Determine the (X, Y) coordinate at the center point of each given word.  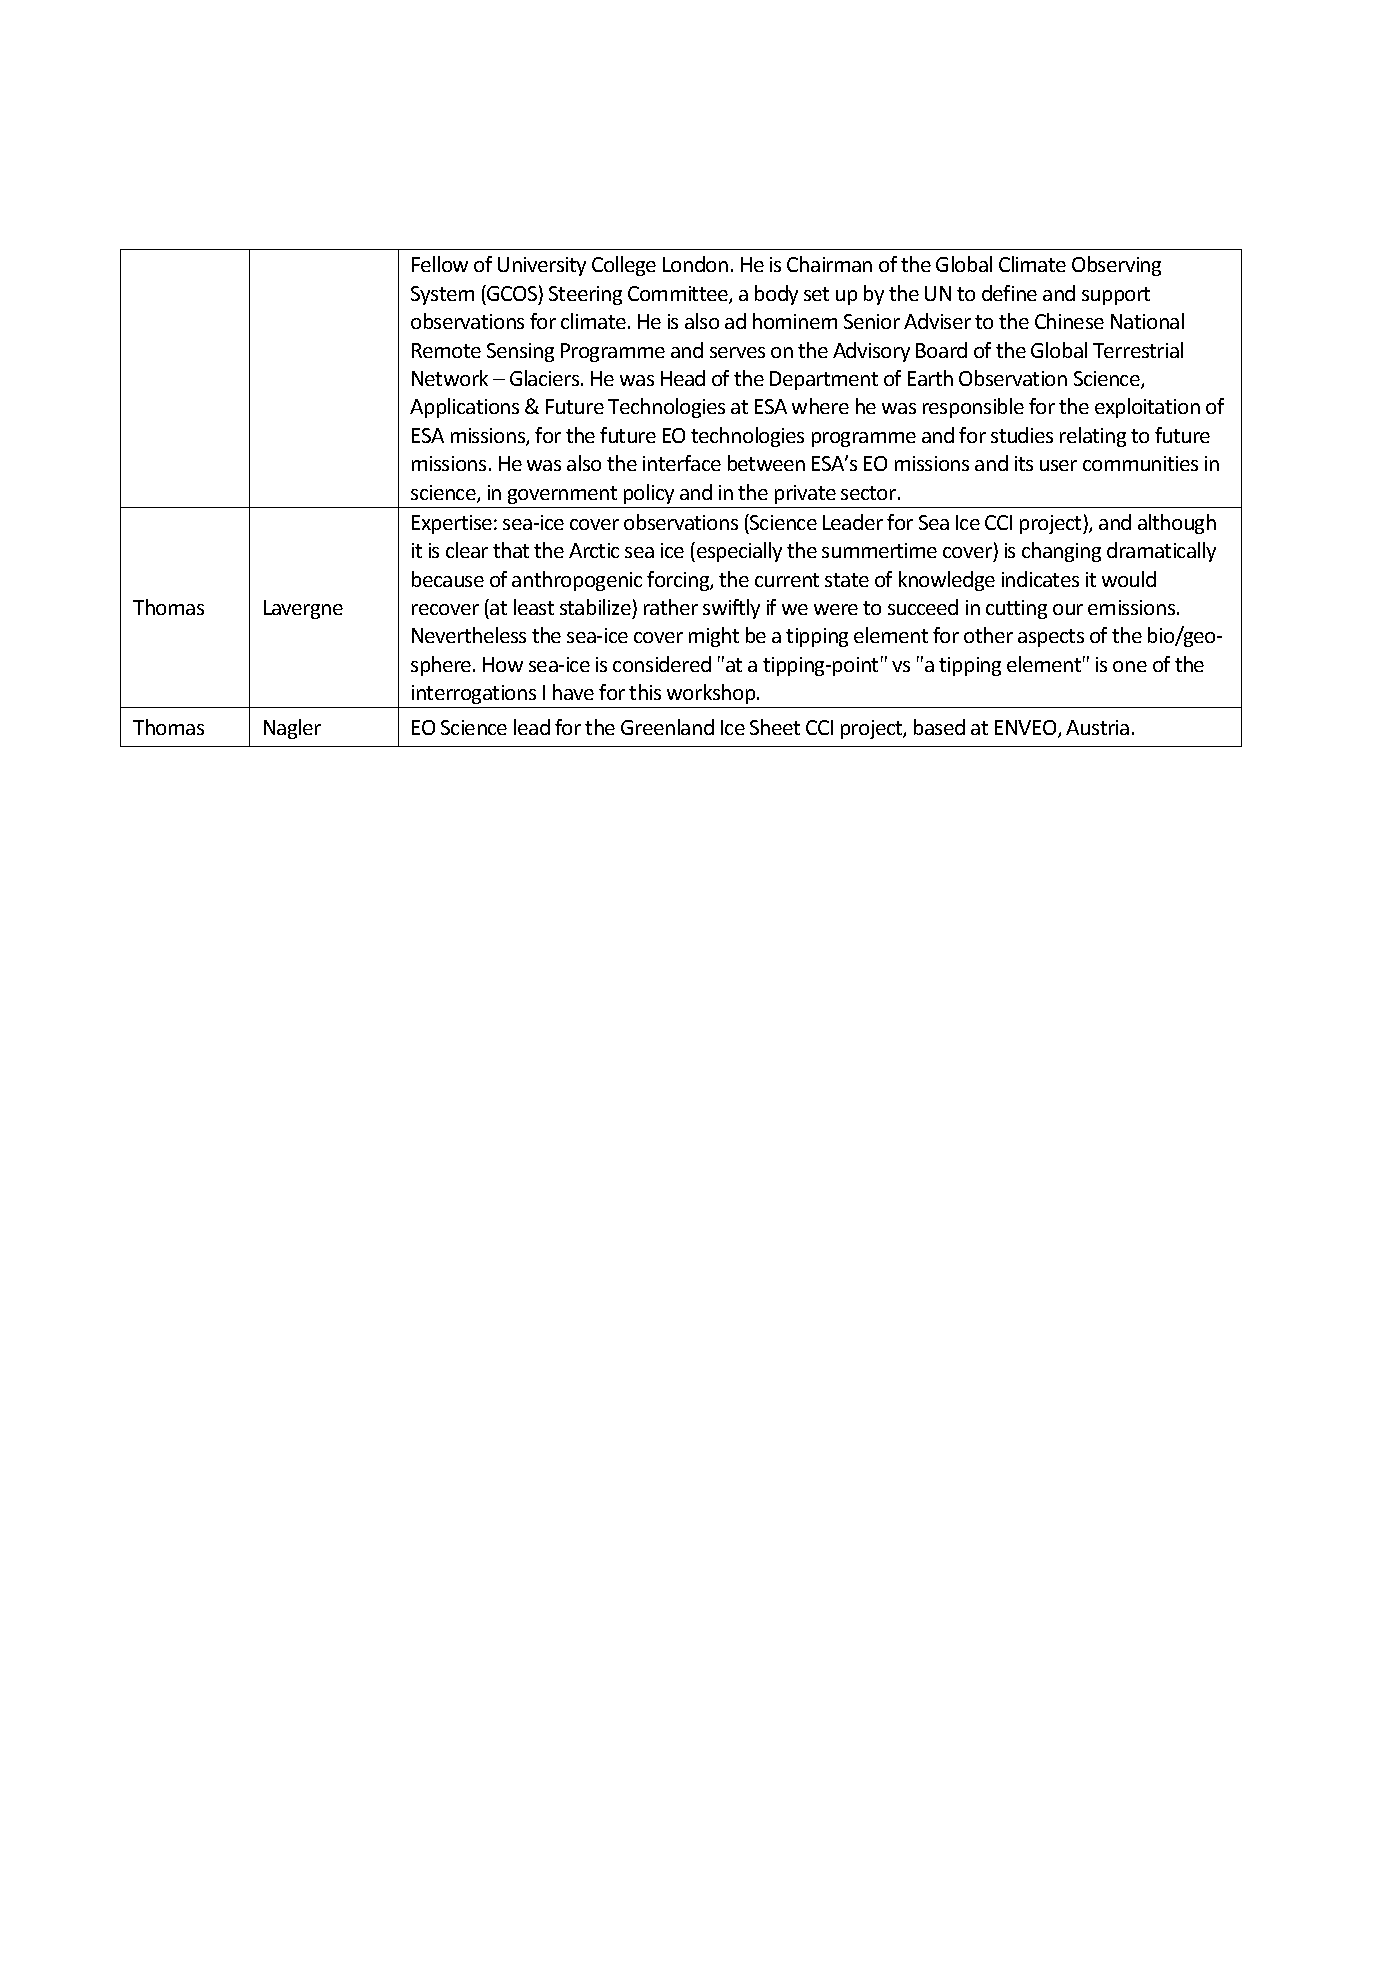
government (562, 495)
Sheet (775, 727)
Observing (1116, 266)
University (542, 266)
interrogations (474, 696)
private (805, 494)
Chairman (829, 264)
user (1058, 465)
